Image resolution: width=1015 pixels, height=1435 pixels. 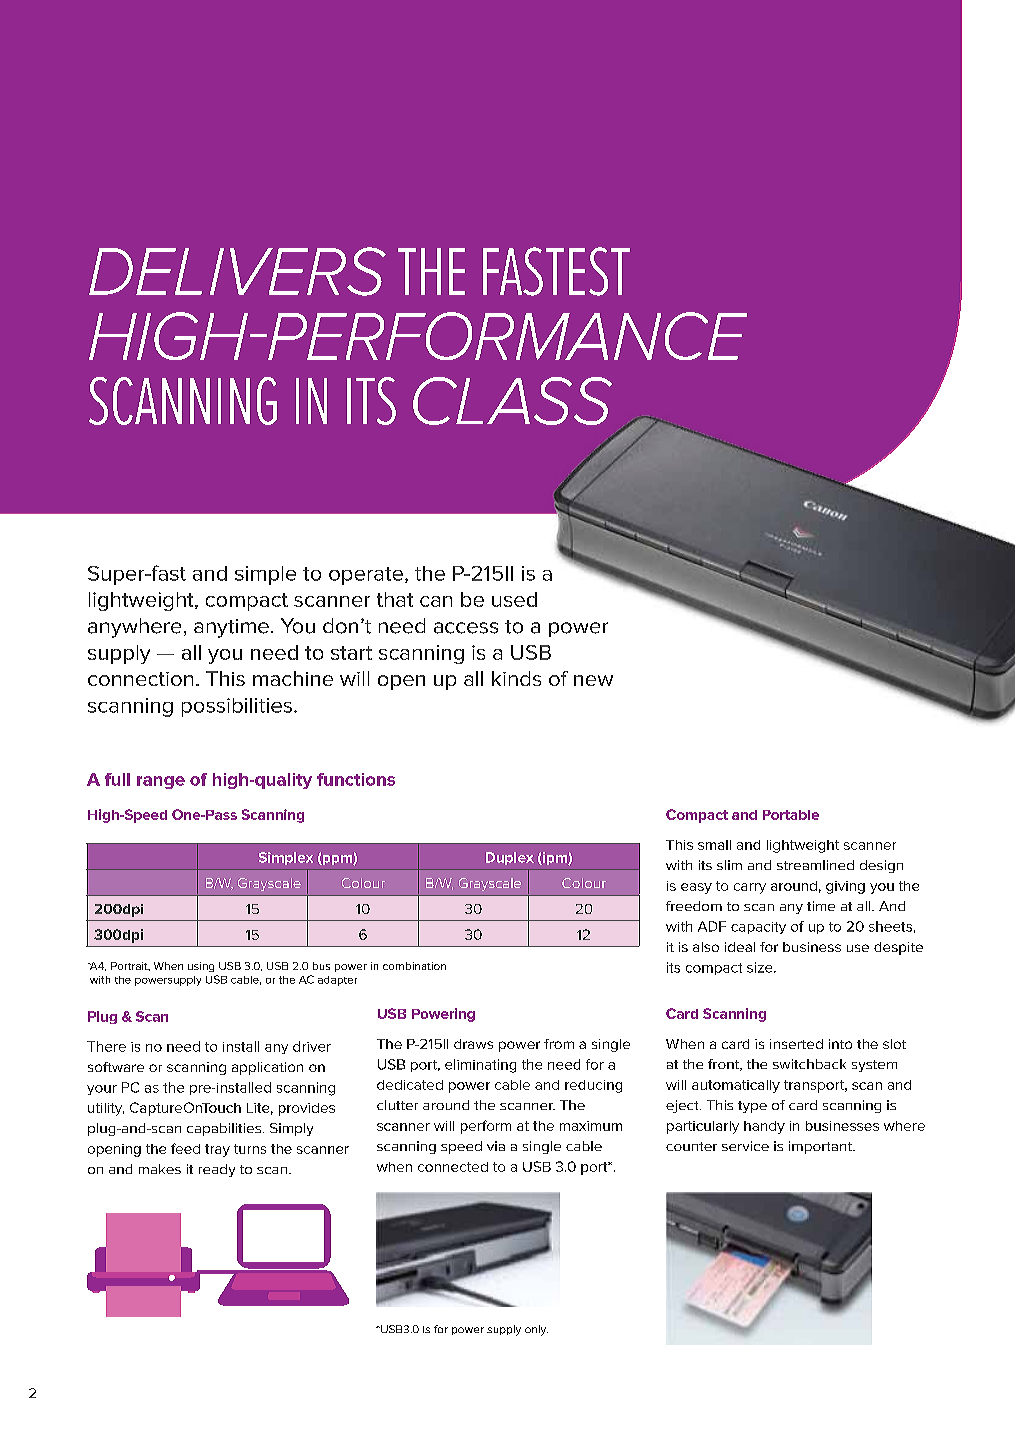 I want to click on Duplex, so click(x=510, y=858).
